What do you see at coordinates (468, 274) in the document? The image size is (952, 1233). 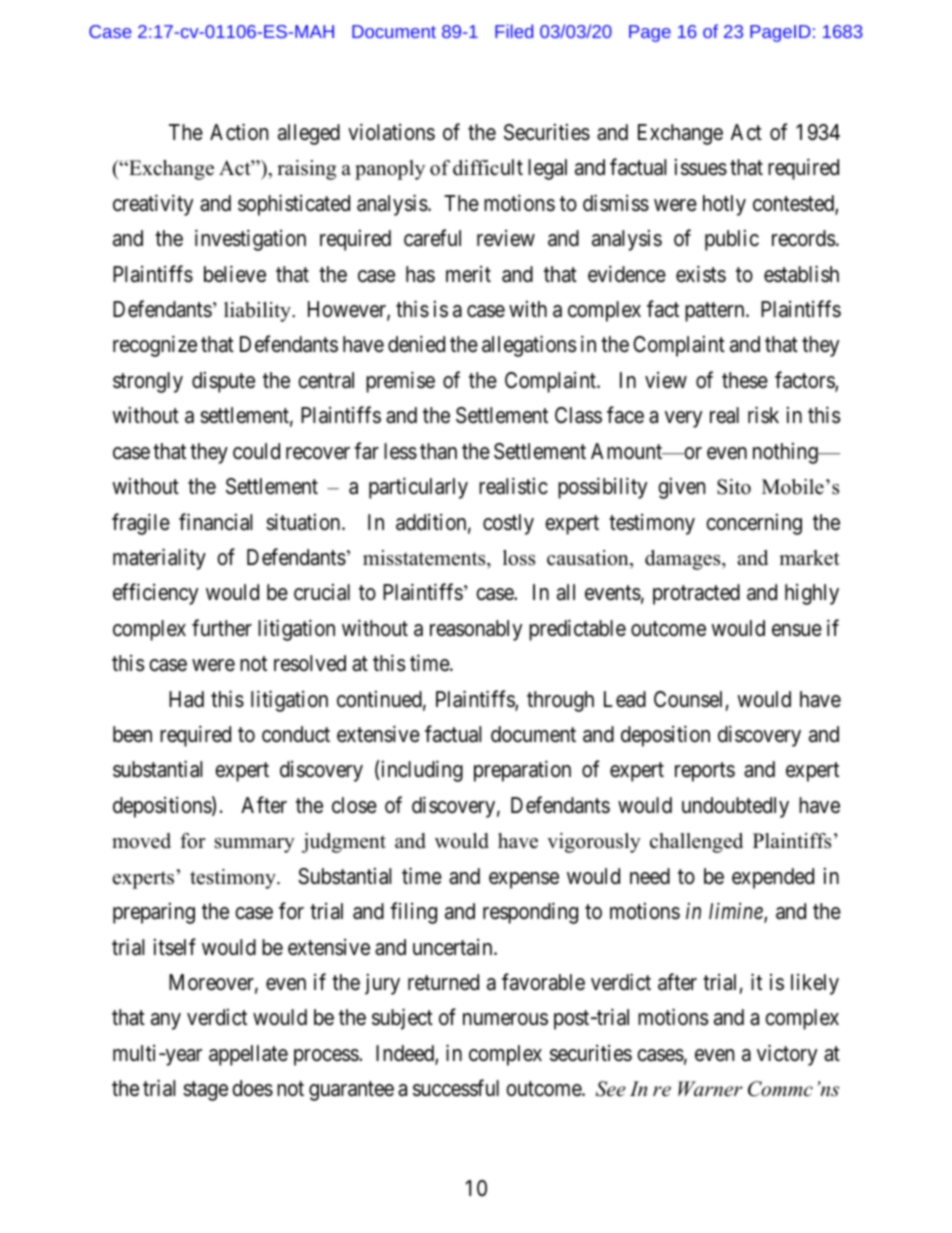 I see `merit` at bounding box center [468, 274].
